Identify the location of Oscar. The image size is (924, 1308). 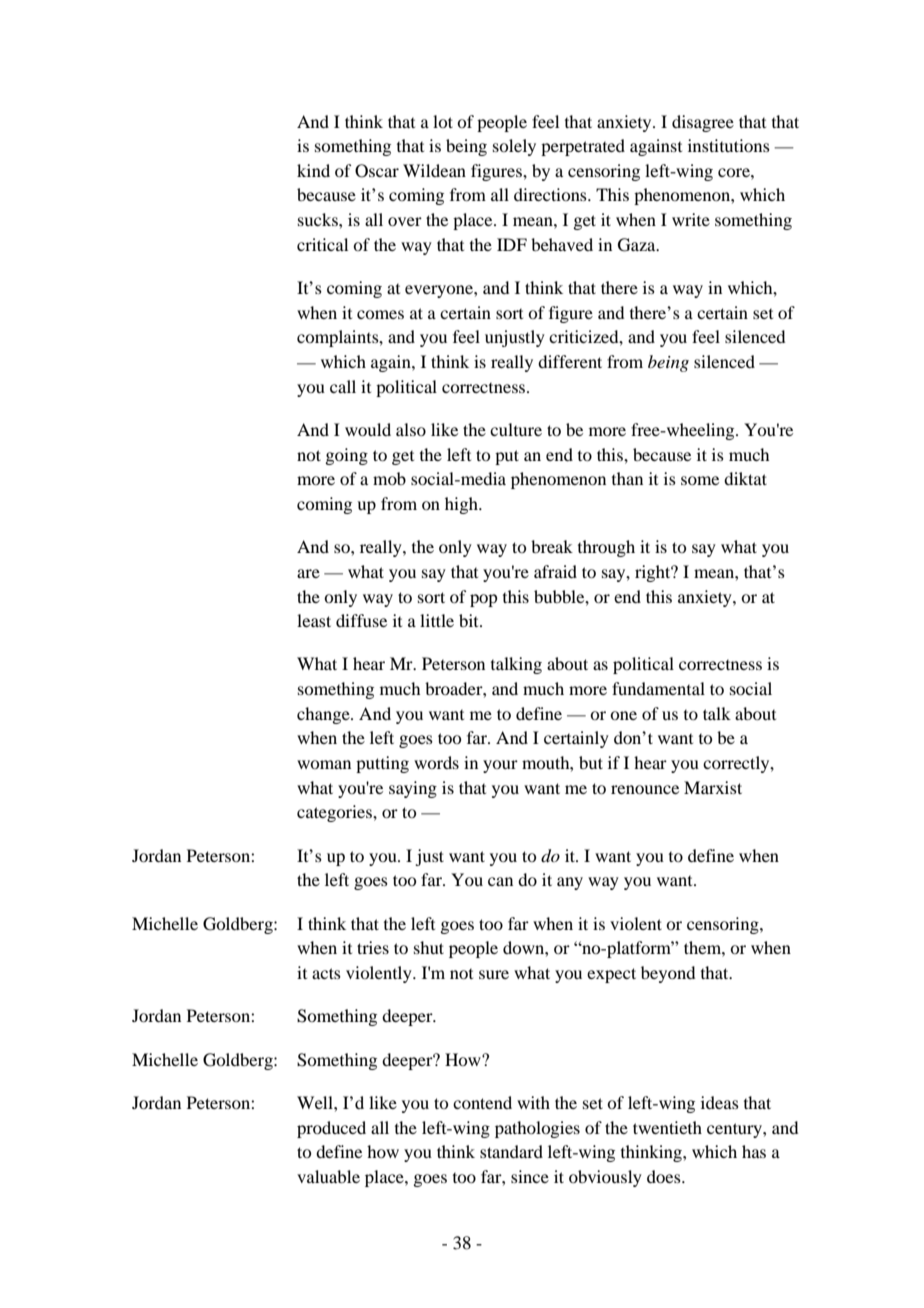
(377, 171).
